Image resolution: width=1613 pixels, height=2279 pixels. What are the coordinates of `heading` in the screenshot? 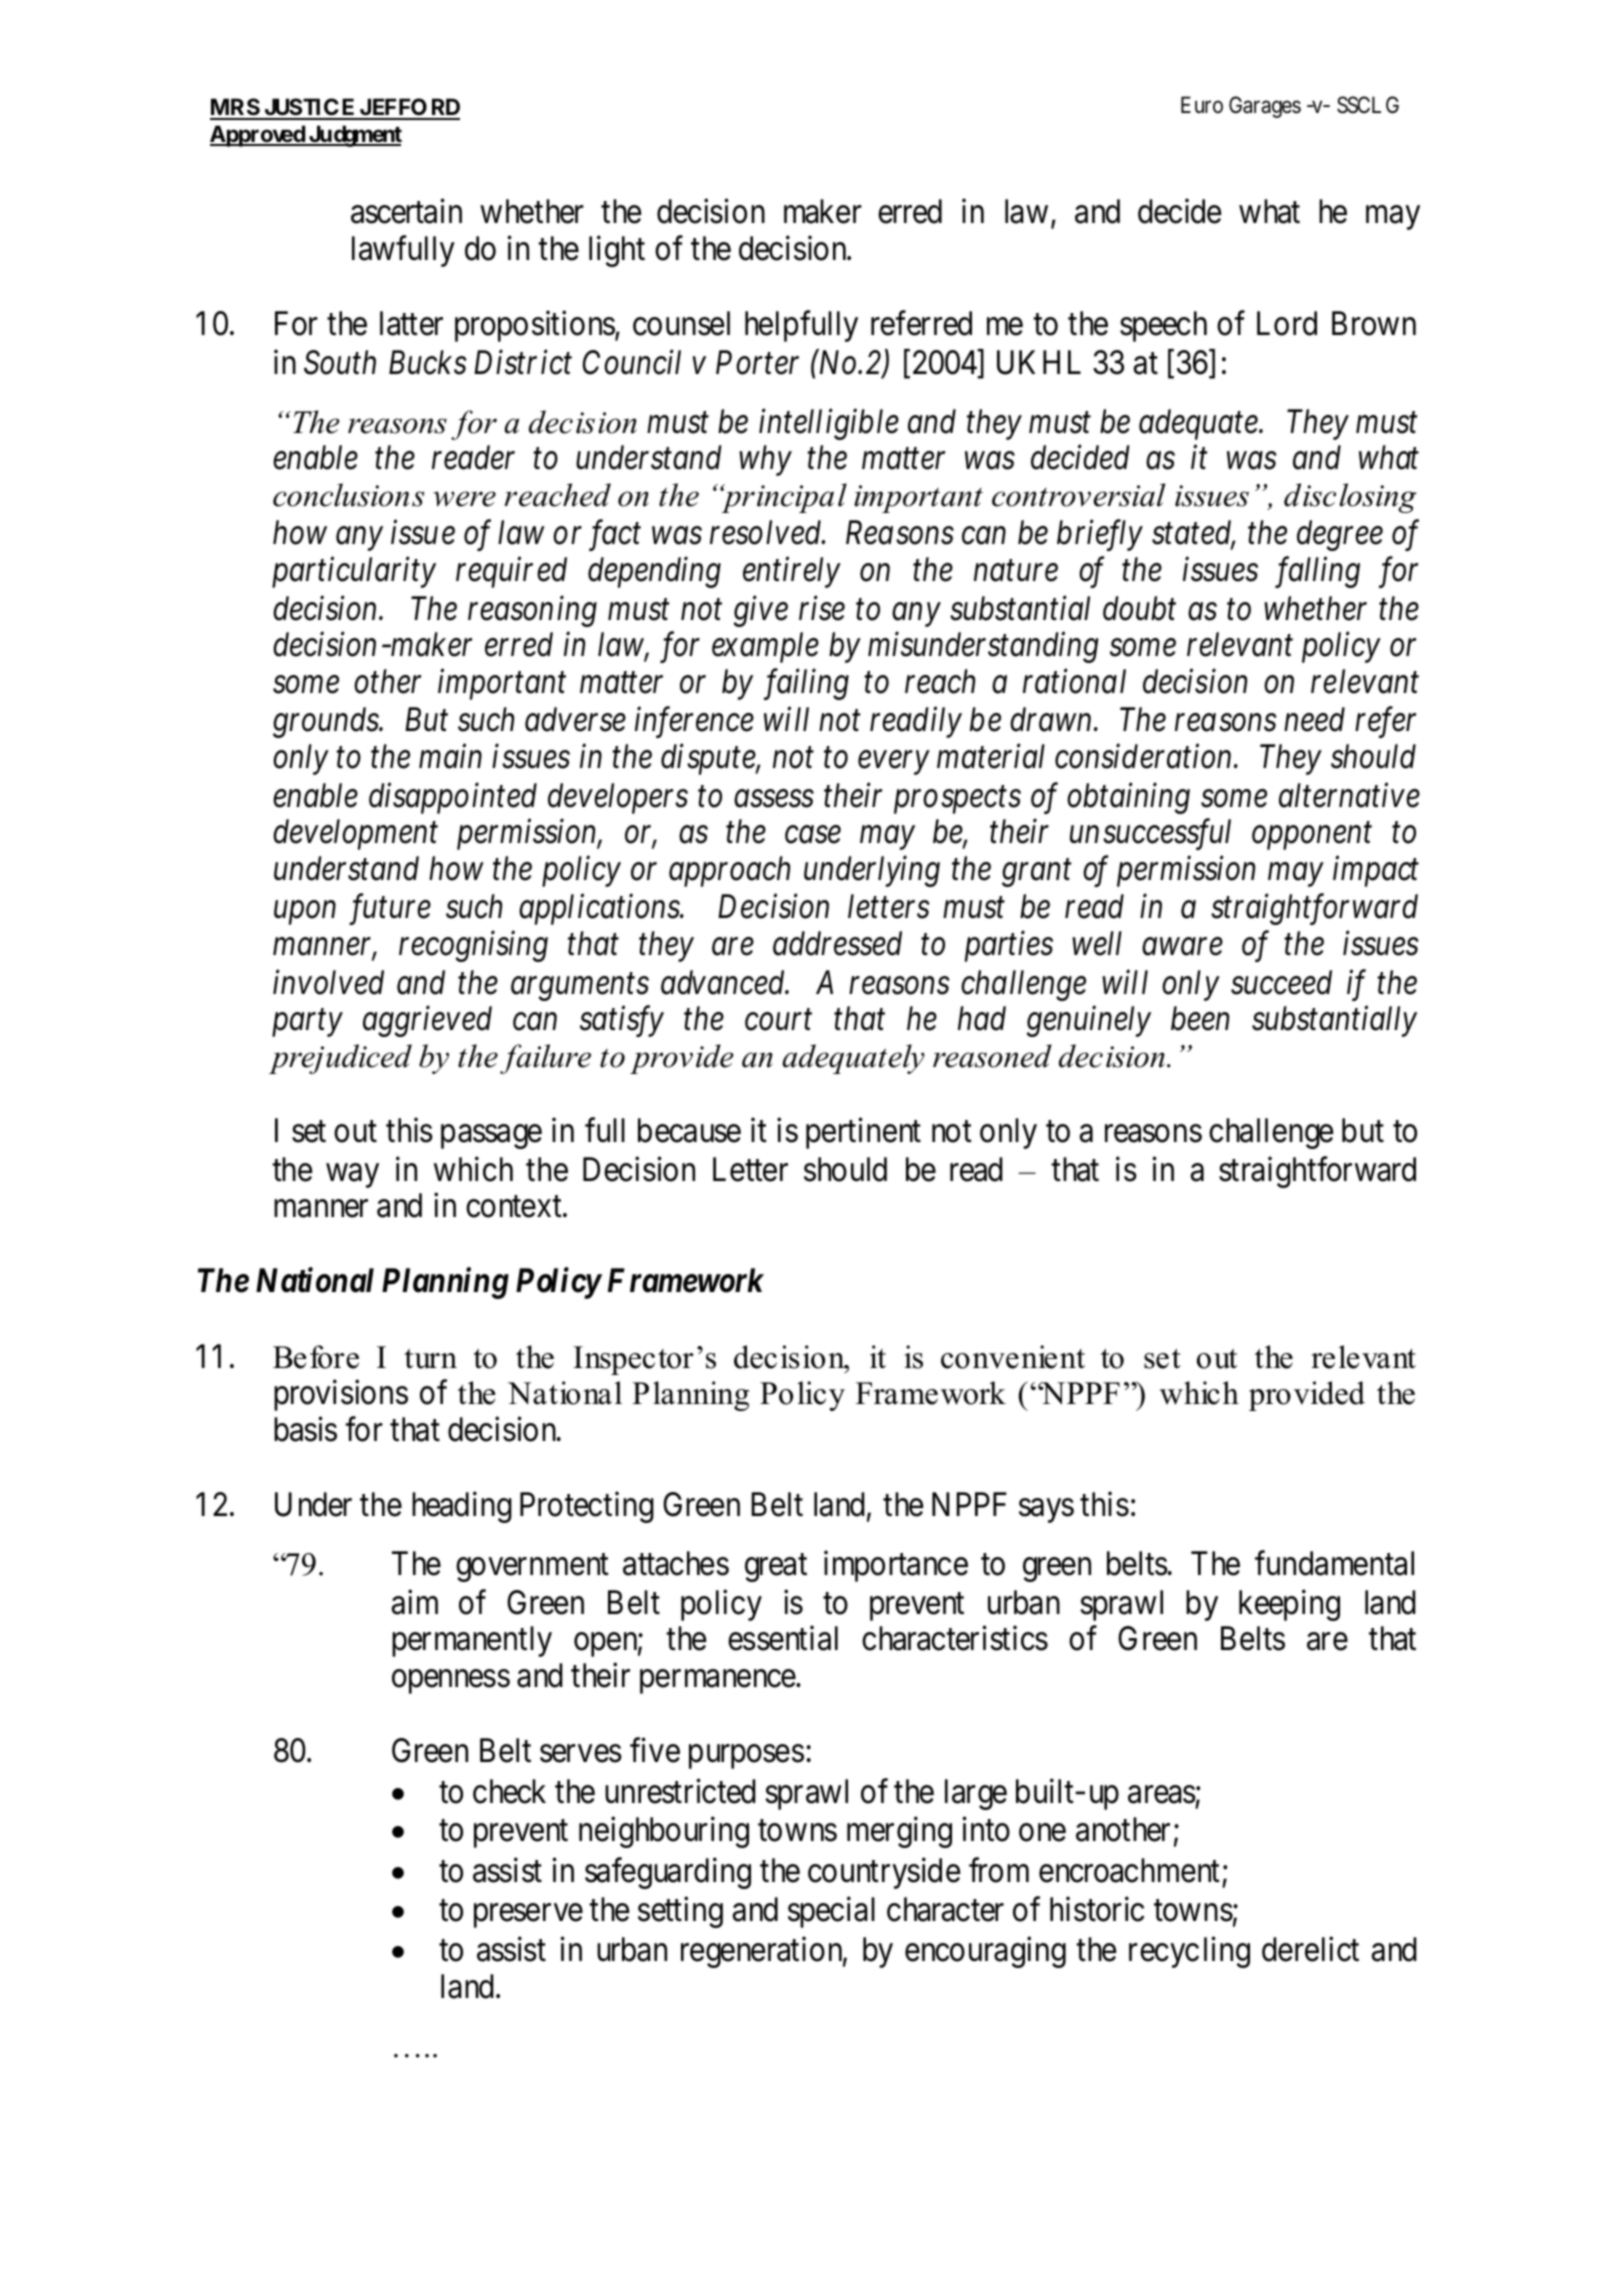 It's located at (462, 1507).
